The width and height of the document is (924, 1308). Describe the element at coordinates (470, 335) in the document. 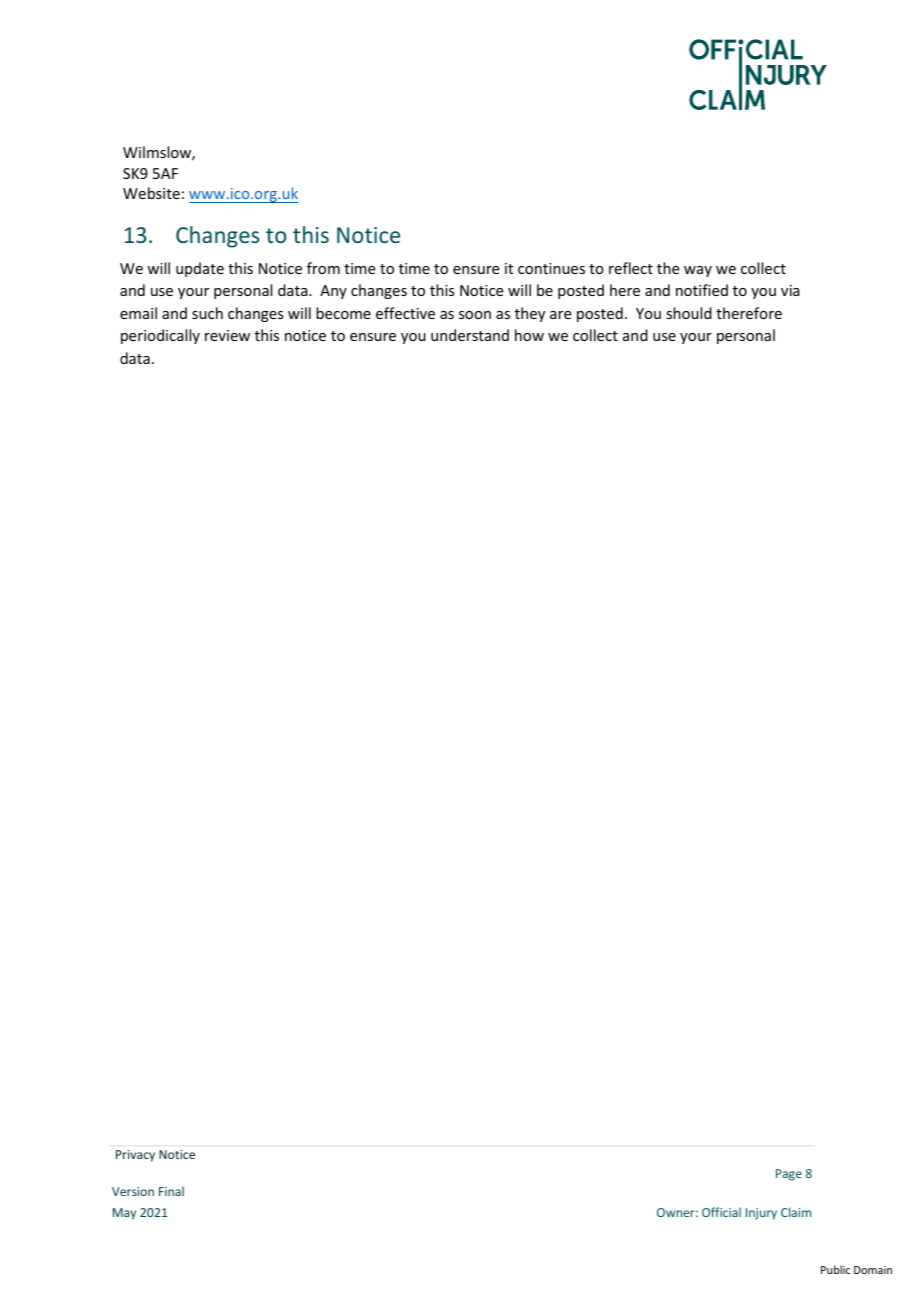

I see `understand` at that location.
